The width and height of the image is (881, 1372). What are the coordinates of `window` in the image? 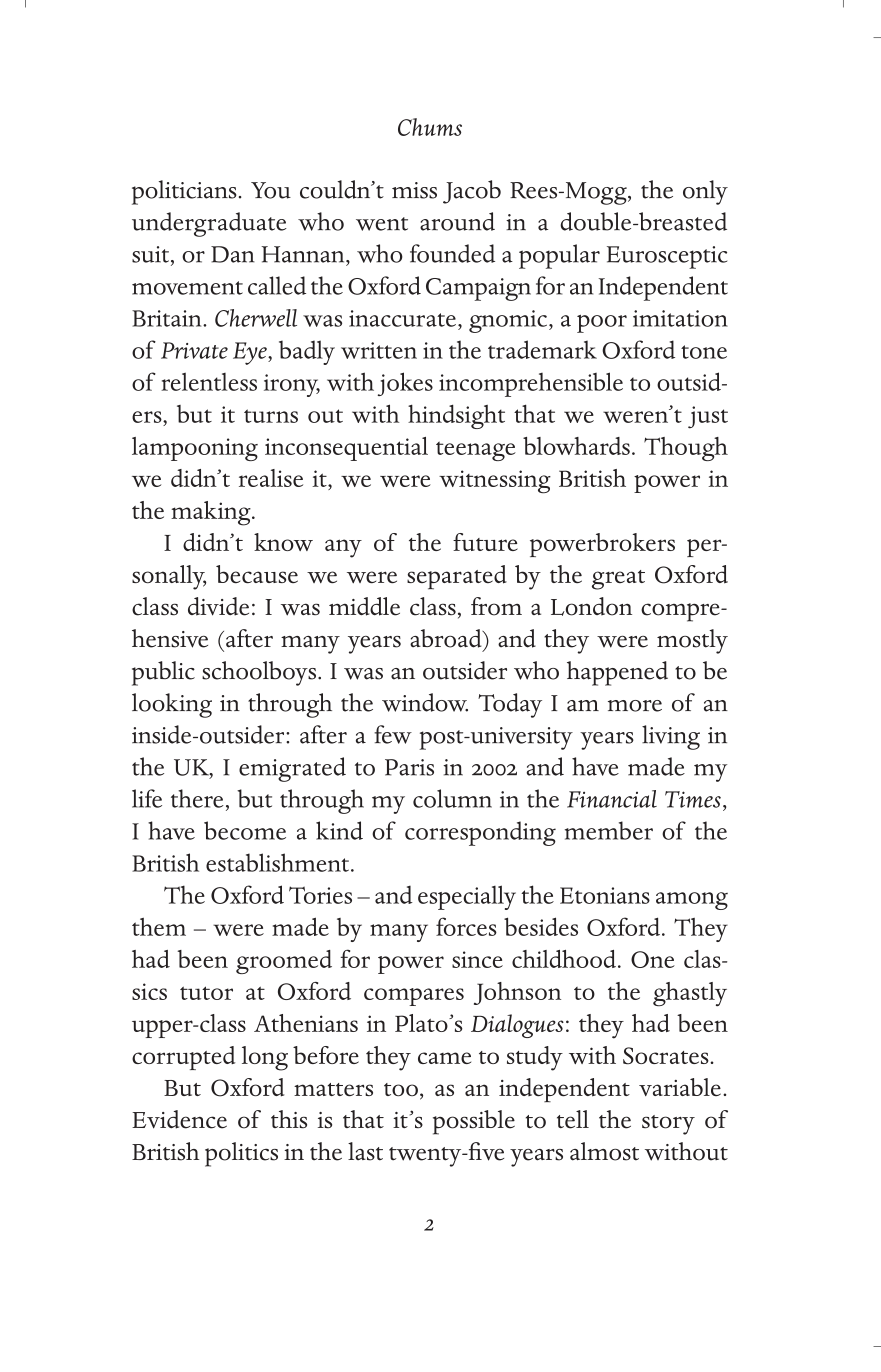 It's located at (425, 702).
